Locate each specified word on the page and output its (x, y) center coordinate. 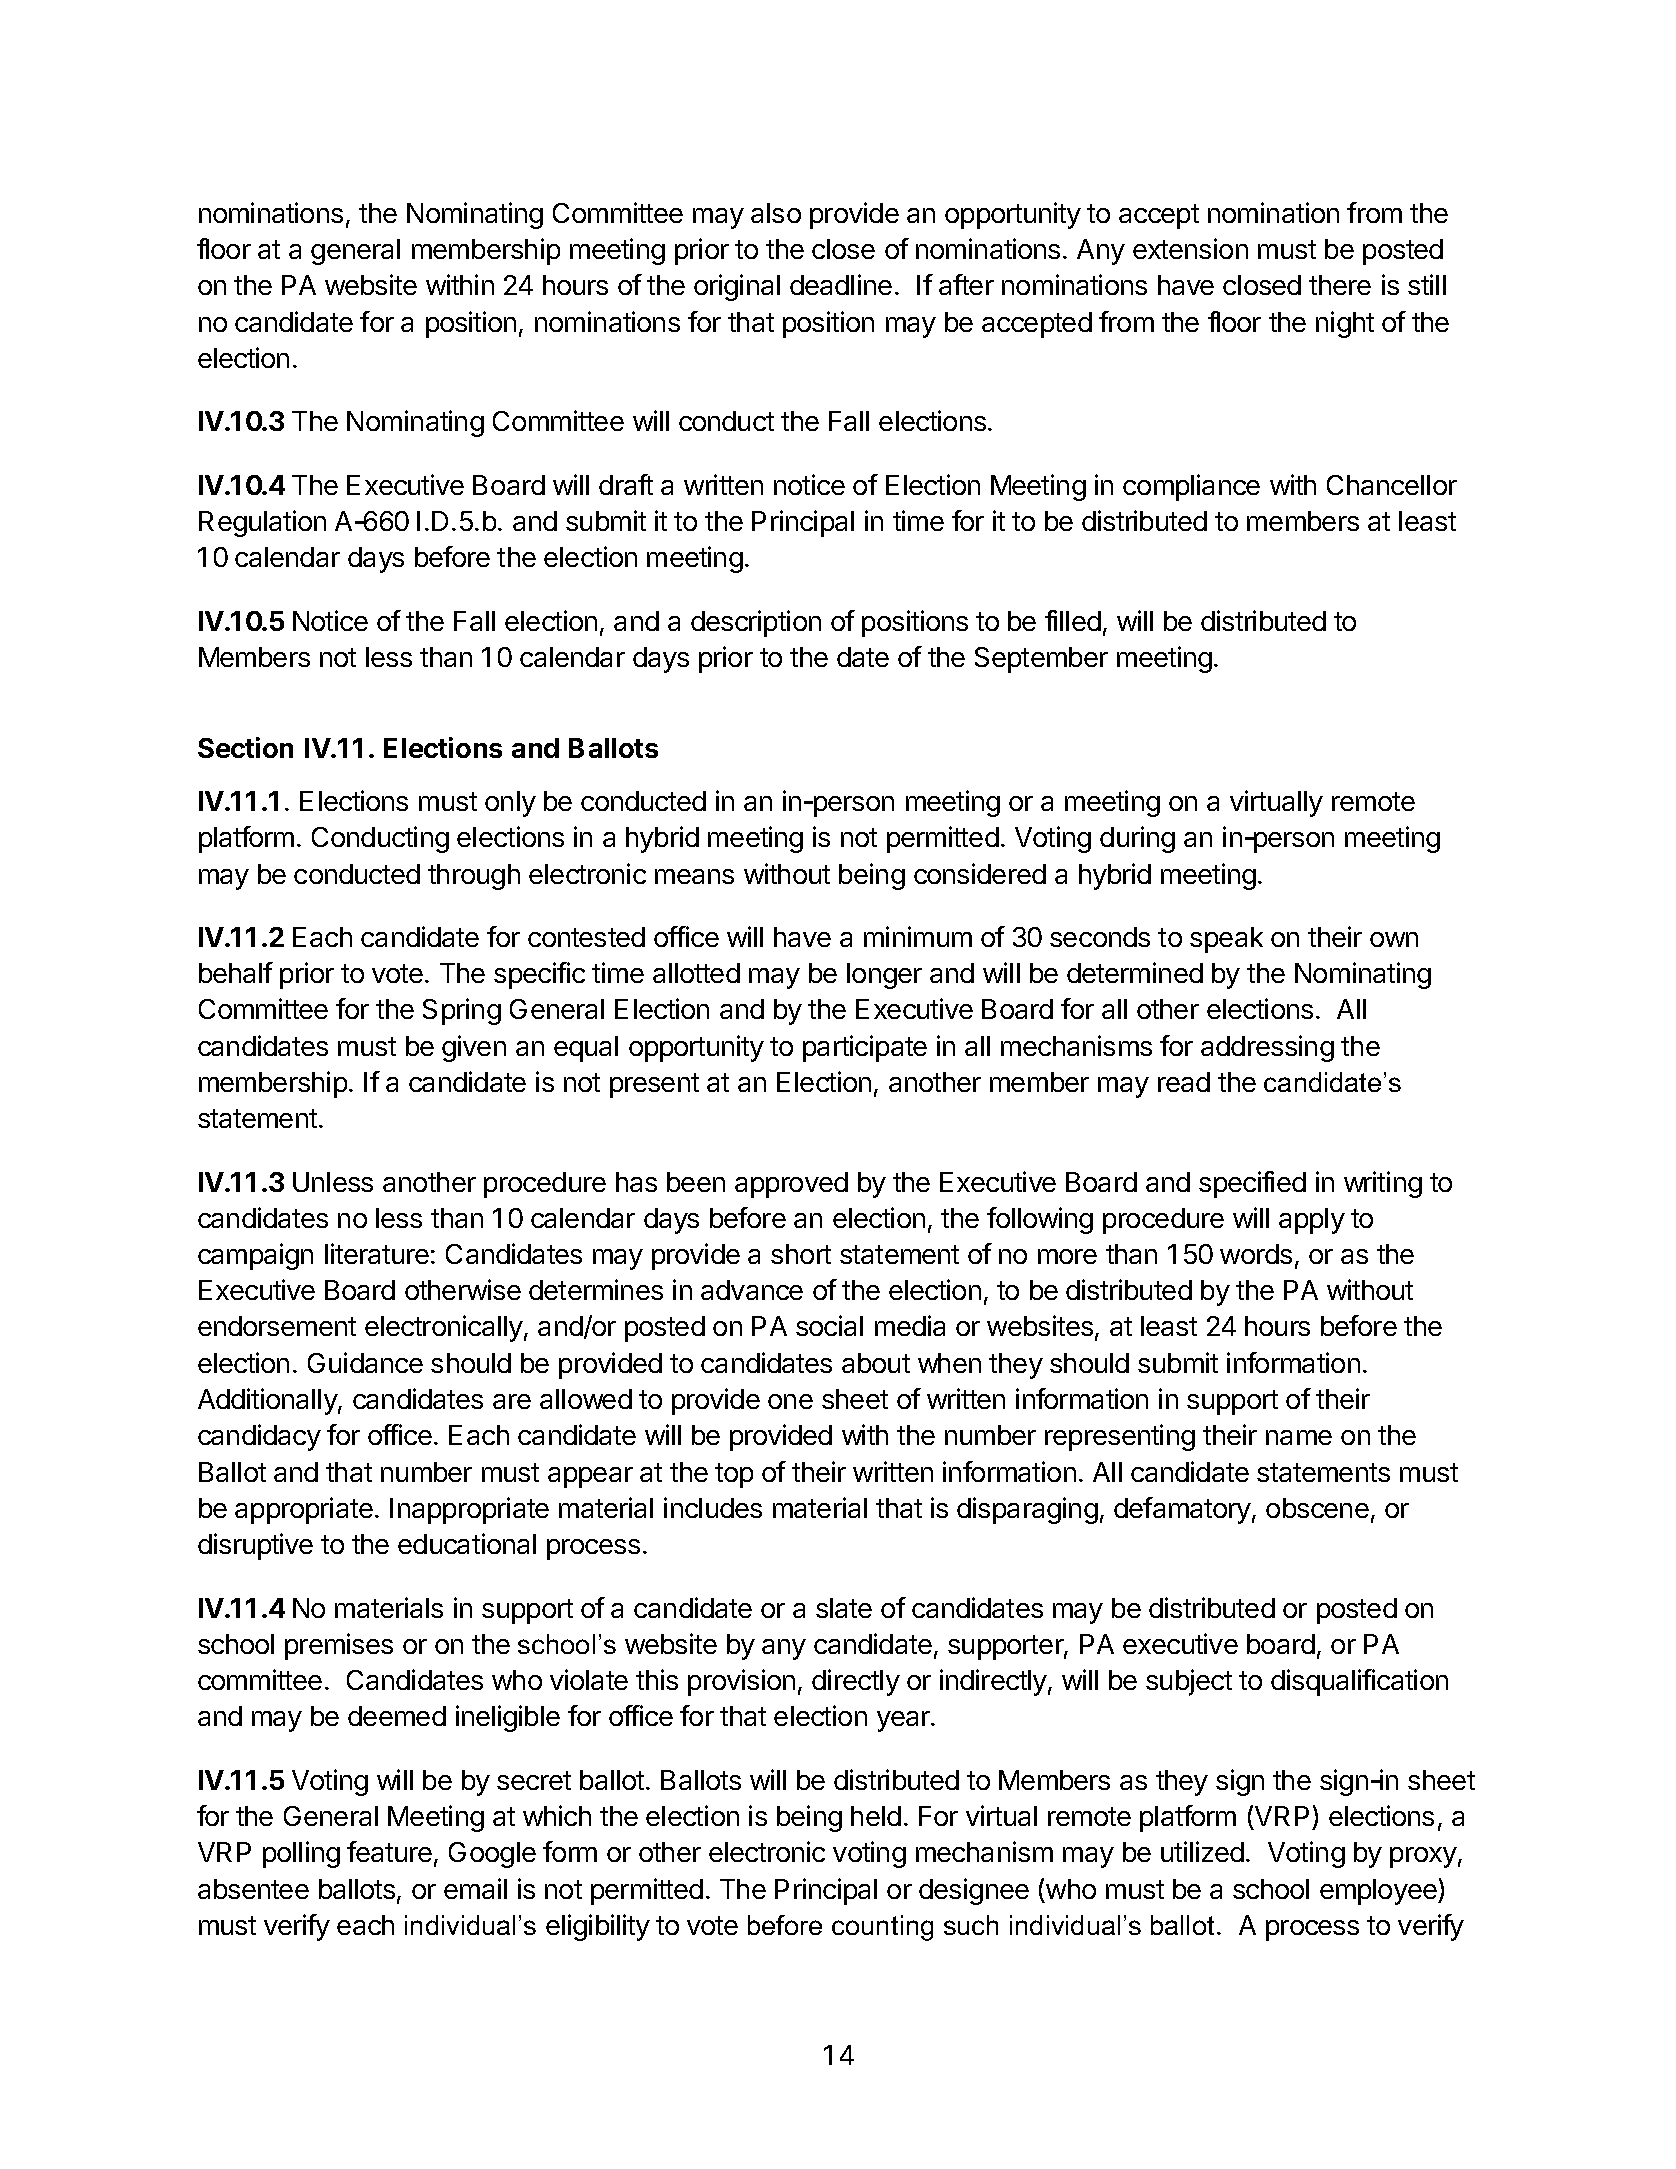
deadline (841, 284)
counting (882, 1928)
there (1340, 285)
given (474, 1048)
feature (389, 1851)
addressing (1267, 1048)
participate (865, 1048)
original (737, 287)
